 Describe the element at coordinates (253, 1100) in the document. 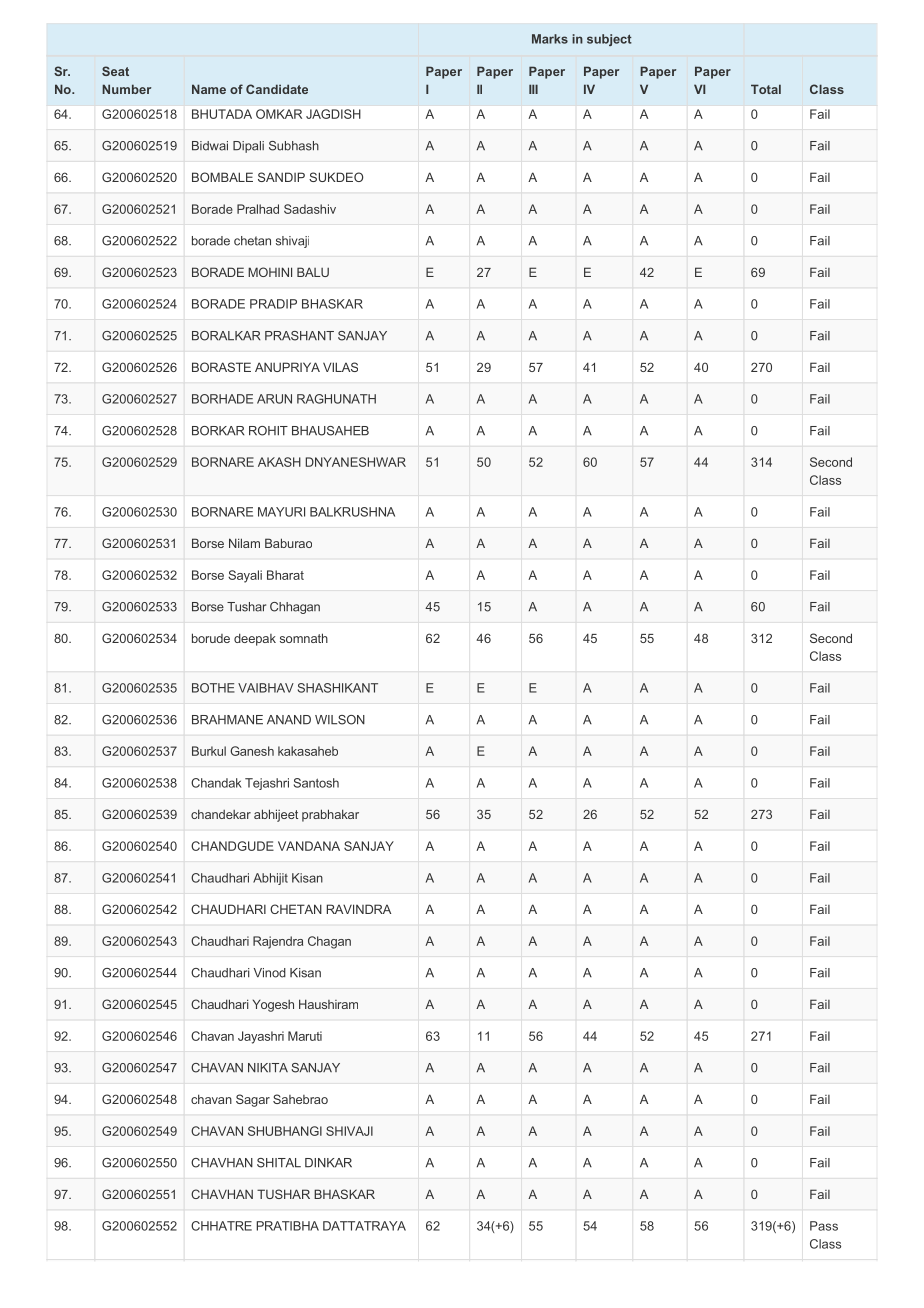

I see `Sagar` at that location.
